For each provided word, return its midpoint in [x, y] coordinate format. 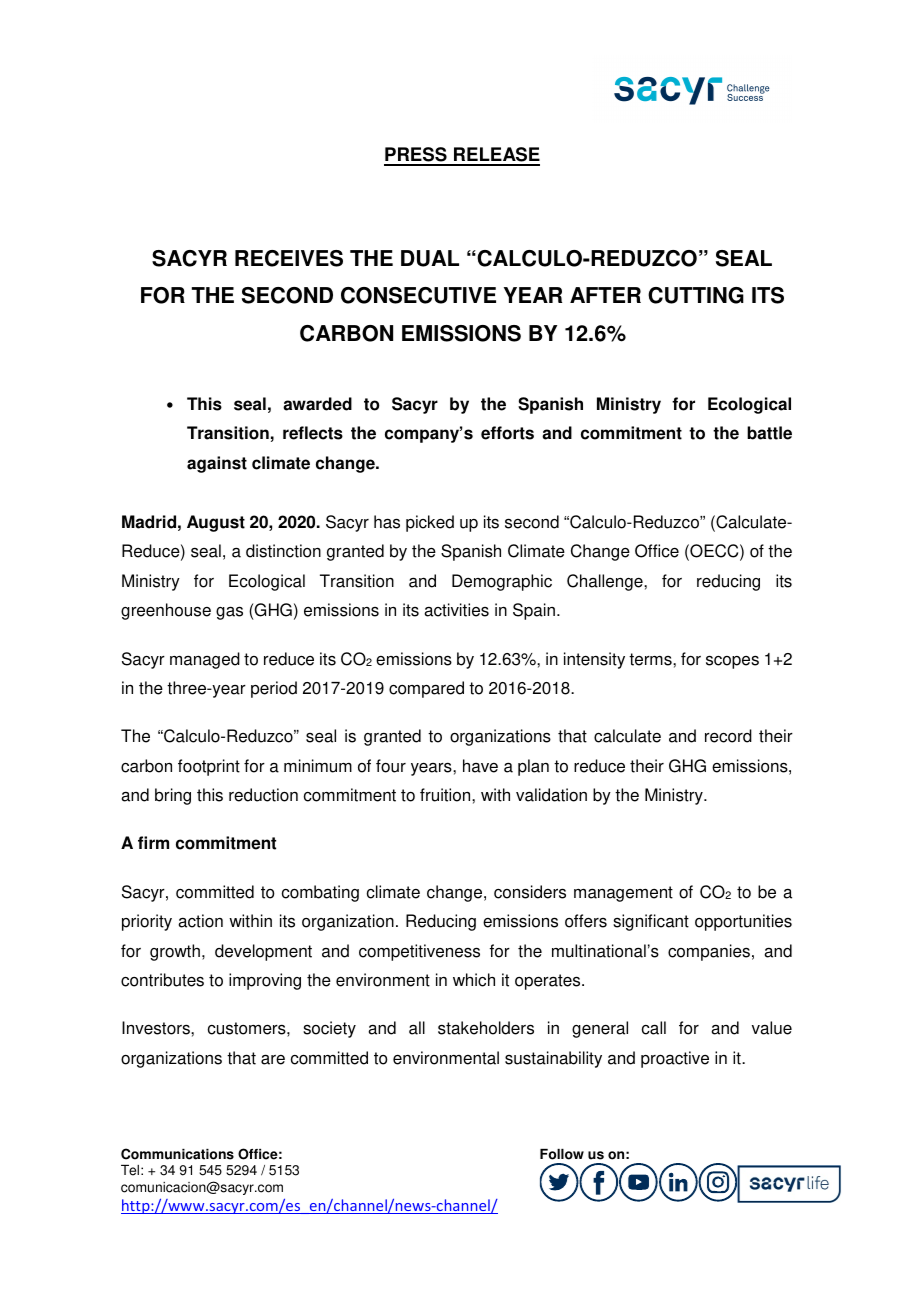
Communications [177, 1154]
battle [769, 433]
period [274, 689]
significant [651, 922]
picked [430, 523]
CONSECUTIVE [418, 295]
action [200, 921]
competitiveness [419, 952]
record [728, 736]
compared [426, 689]
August [216, 523]
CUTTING [696, 295]
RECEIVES [289, 258]
